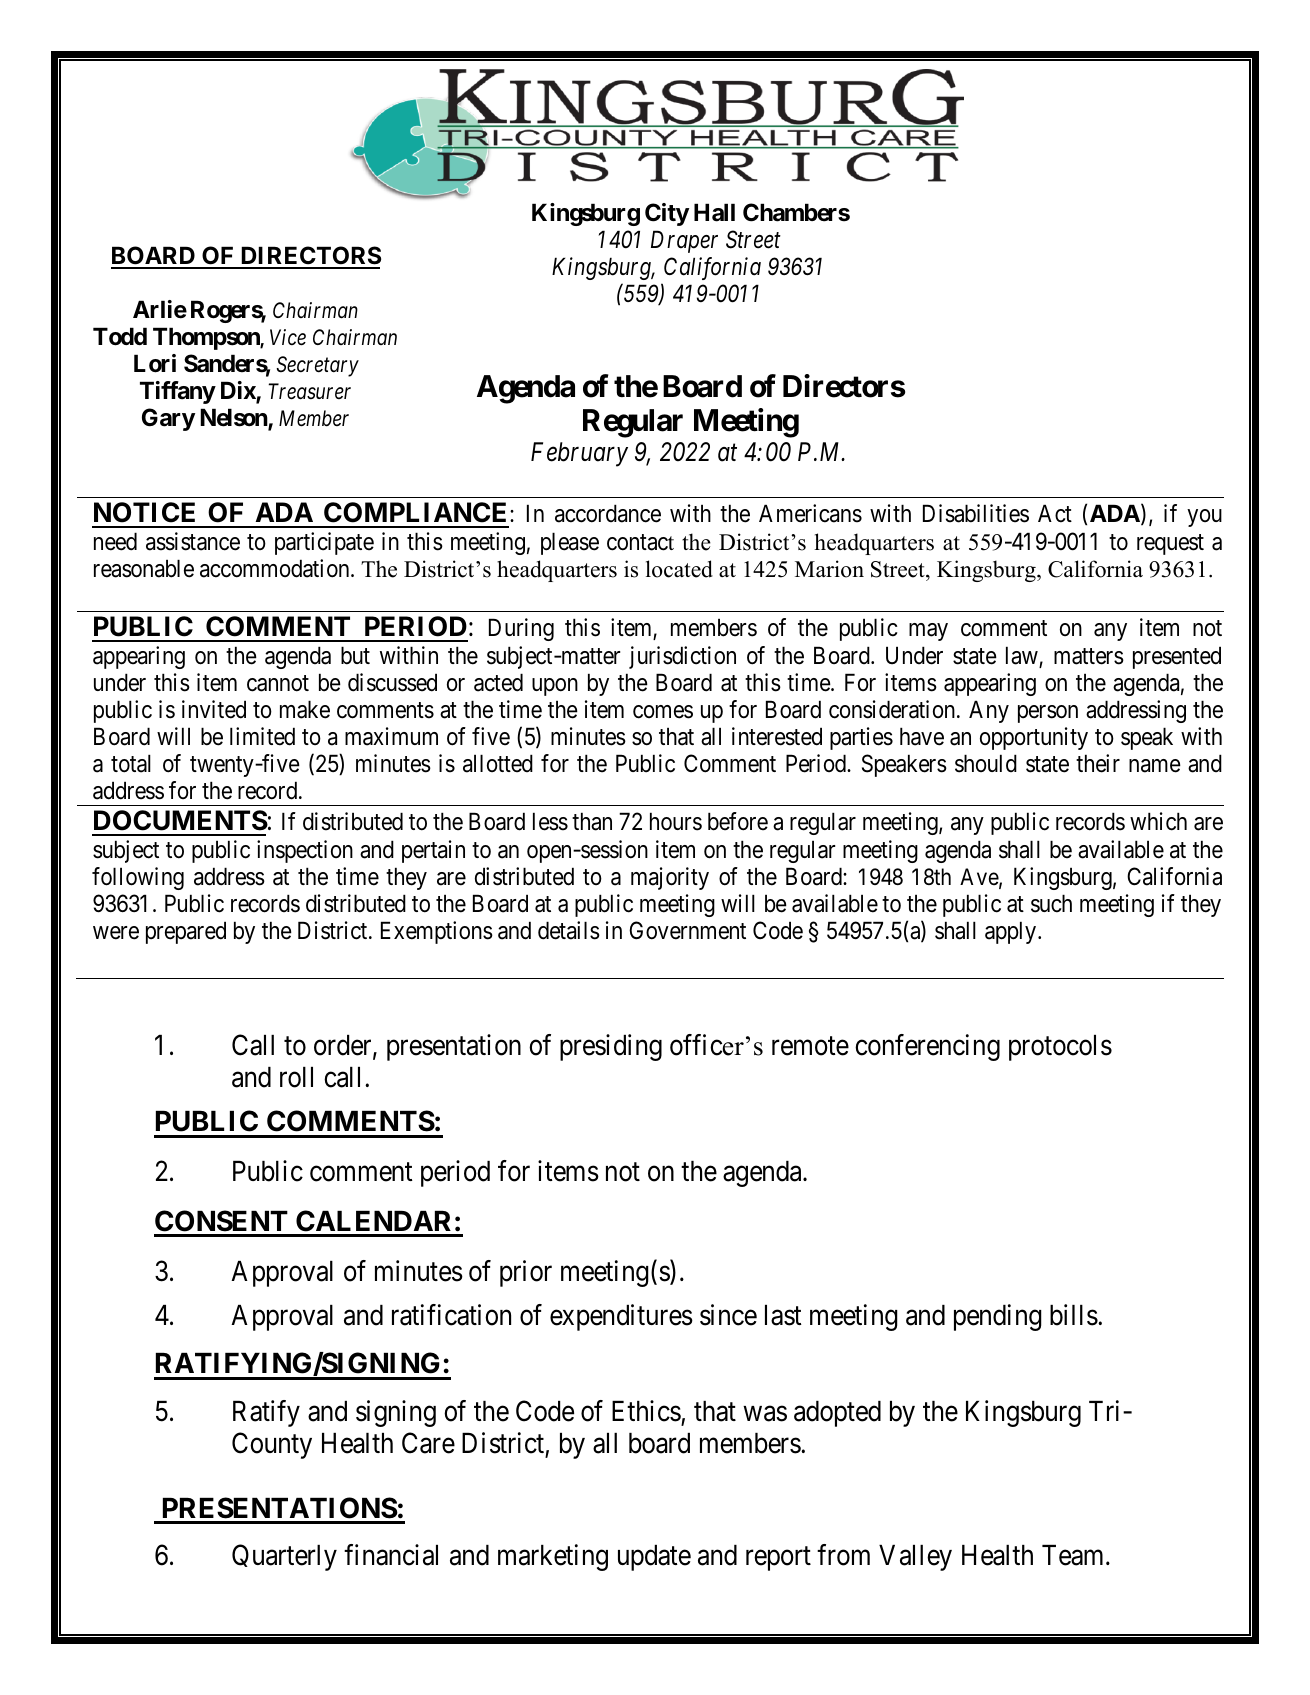 This screenshot has height=1695, width=1310. What do you see at coordinates (526, 1273) in the screenshot?
I see `prior` at bounding box center [526, 1273].
